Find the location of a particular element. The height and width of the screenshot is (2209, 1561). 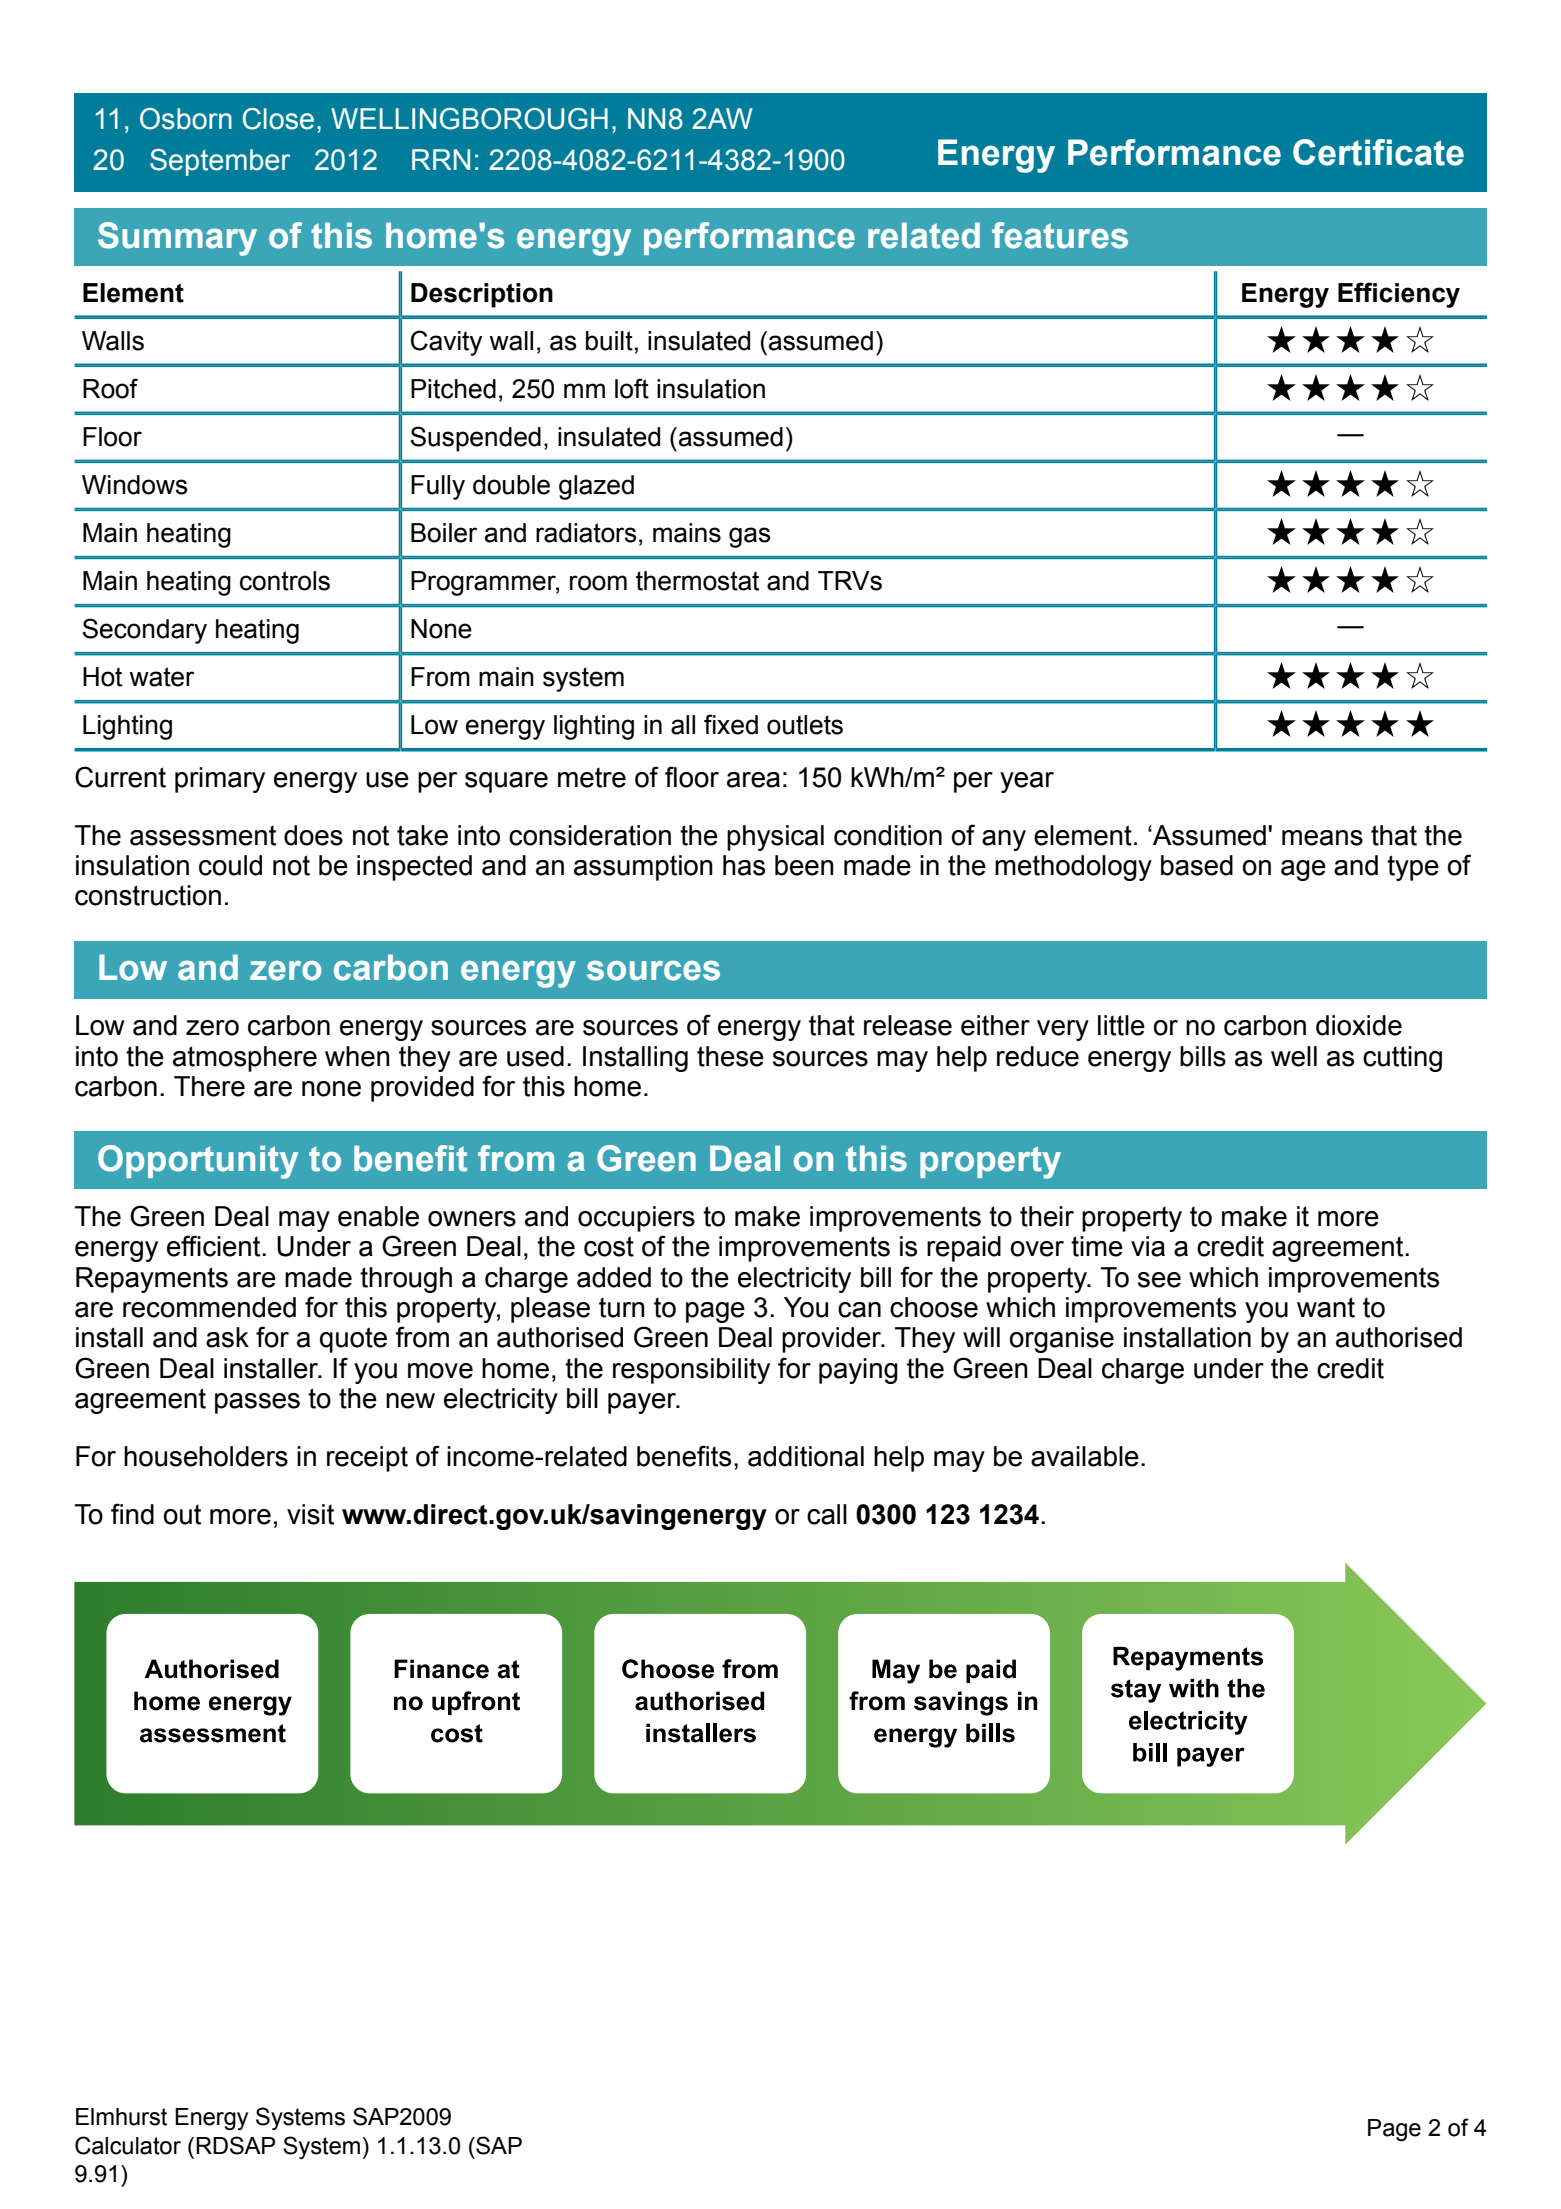

built is located at coordinates (609, 341).
